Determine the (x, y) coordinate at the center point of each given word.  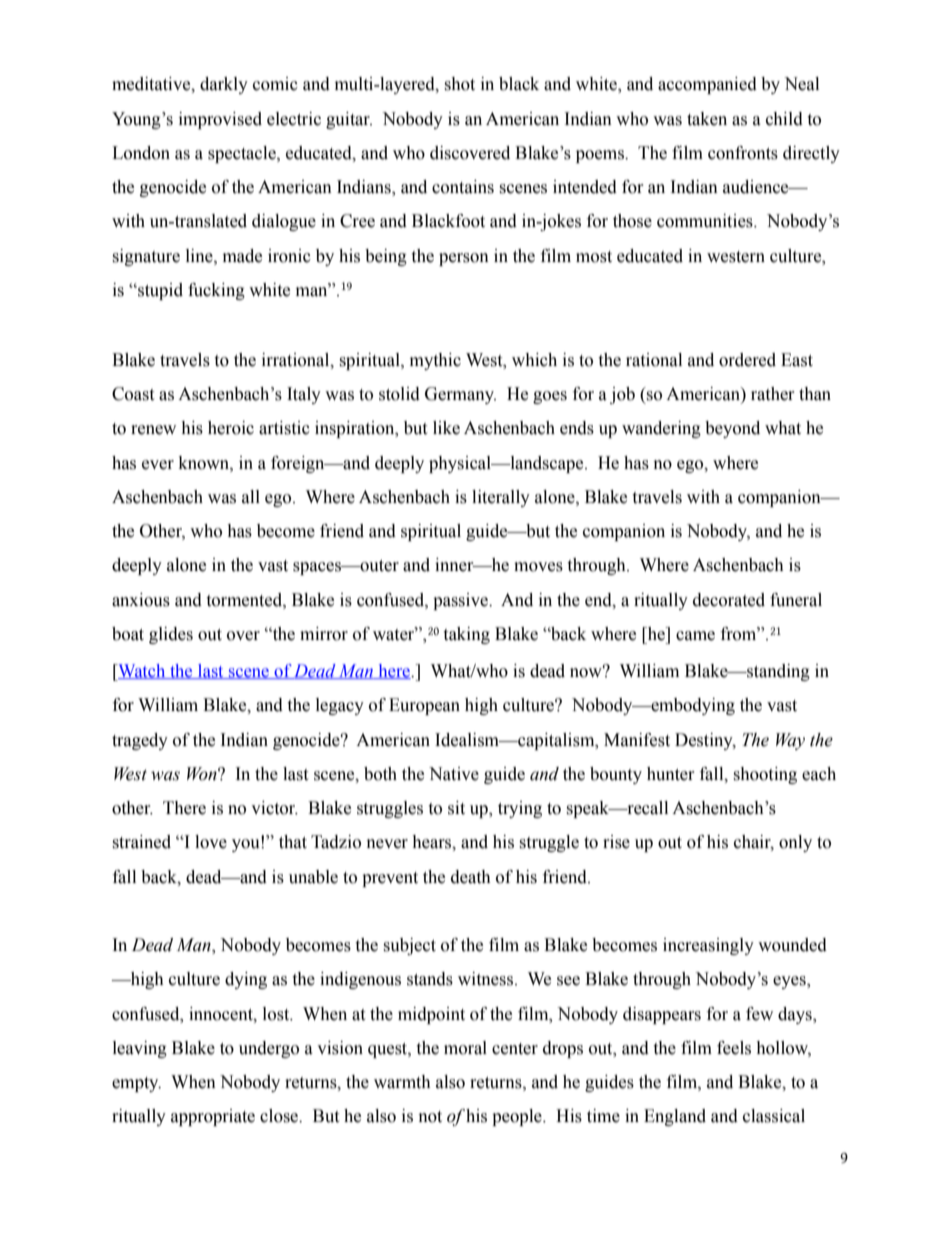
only (795, 843)
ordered (747, 360)
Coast (133, 394)
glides (171, 635)
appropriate (213, 1117)
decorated (729, 600)
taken (707, 119)
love (211, 842)
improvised (220, 120)
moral (465, 1048)
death (471, 877)
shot (459, 84)
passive (461, 601)
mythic (435, 361)
